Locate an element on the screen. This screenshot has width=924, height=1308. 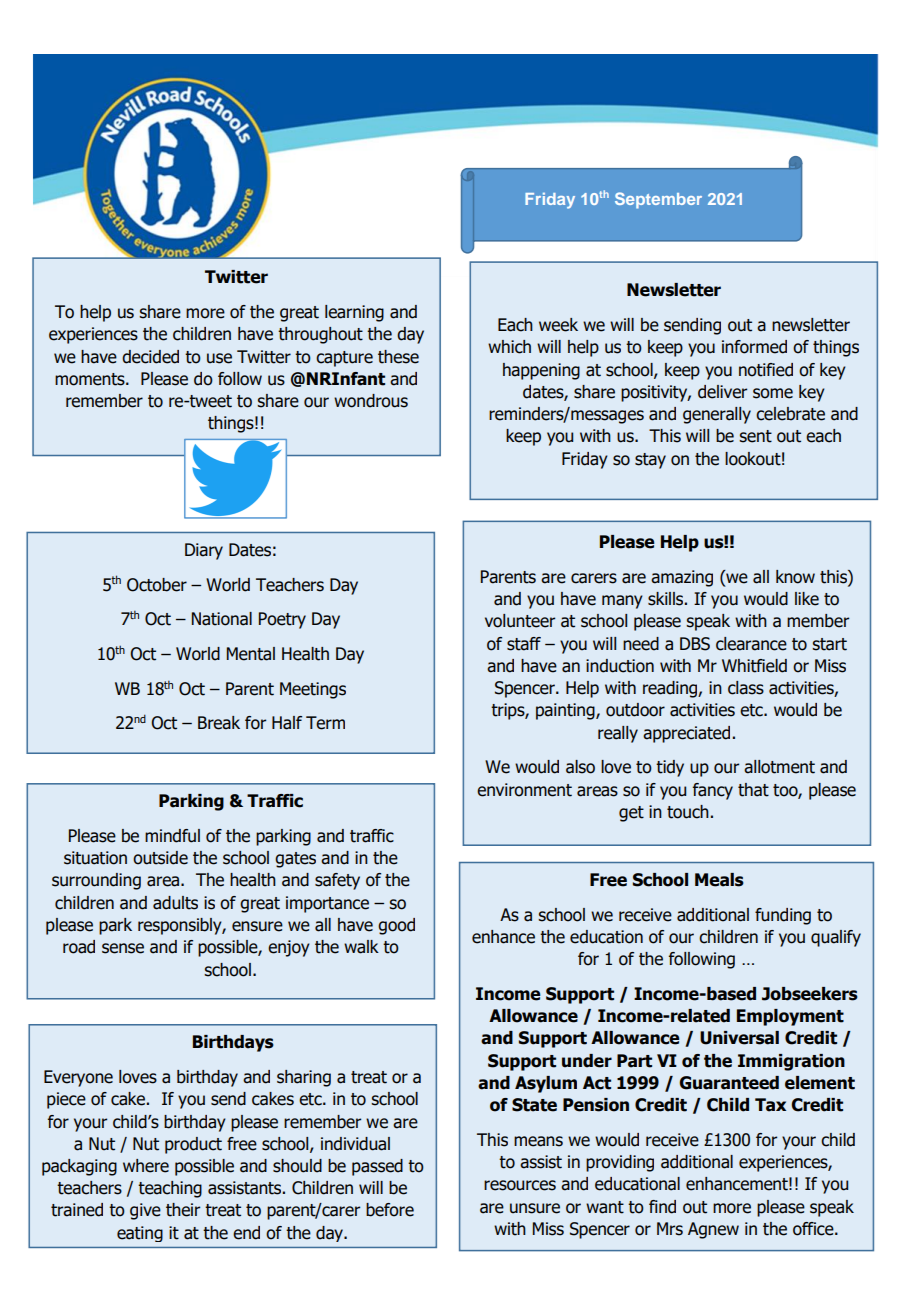
give is located at coordinates (145, 1211).
